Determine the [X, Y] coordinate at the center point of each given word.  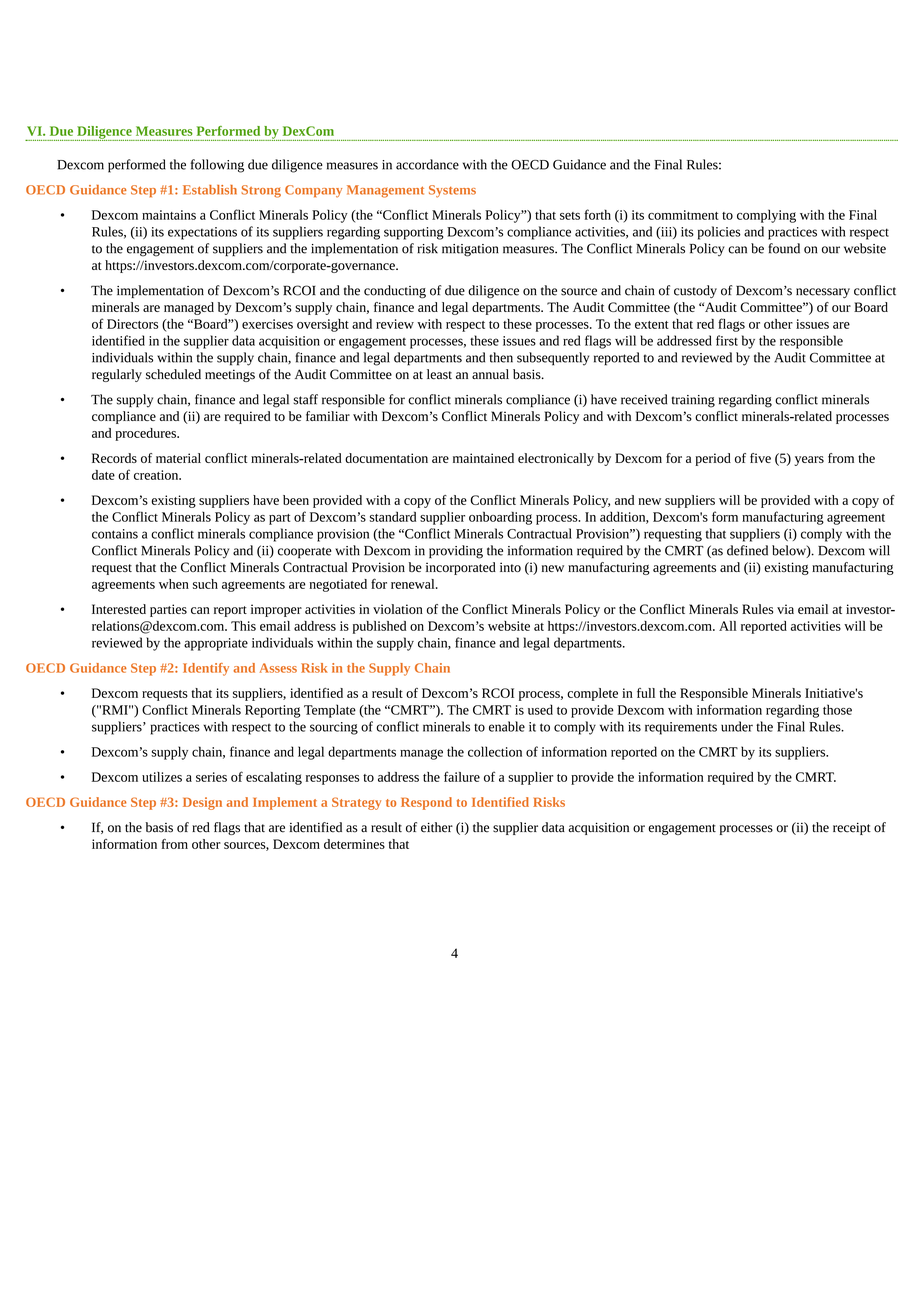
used [540, 709]
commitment [683, 215]
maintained [483, 458]
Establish [210, 190]
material [178, 458]
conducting [395, 292]
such [205, 584]
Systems [452, 191]
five [760, 458]
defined [747, 550]
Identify [206, 669]
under [737, 726]
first [727, 340]
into [510, 567]
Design [202, 803]
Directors [132, 324]
